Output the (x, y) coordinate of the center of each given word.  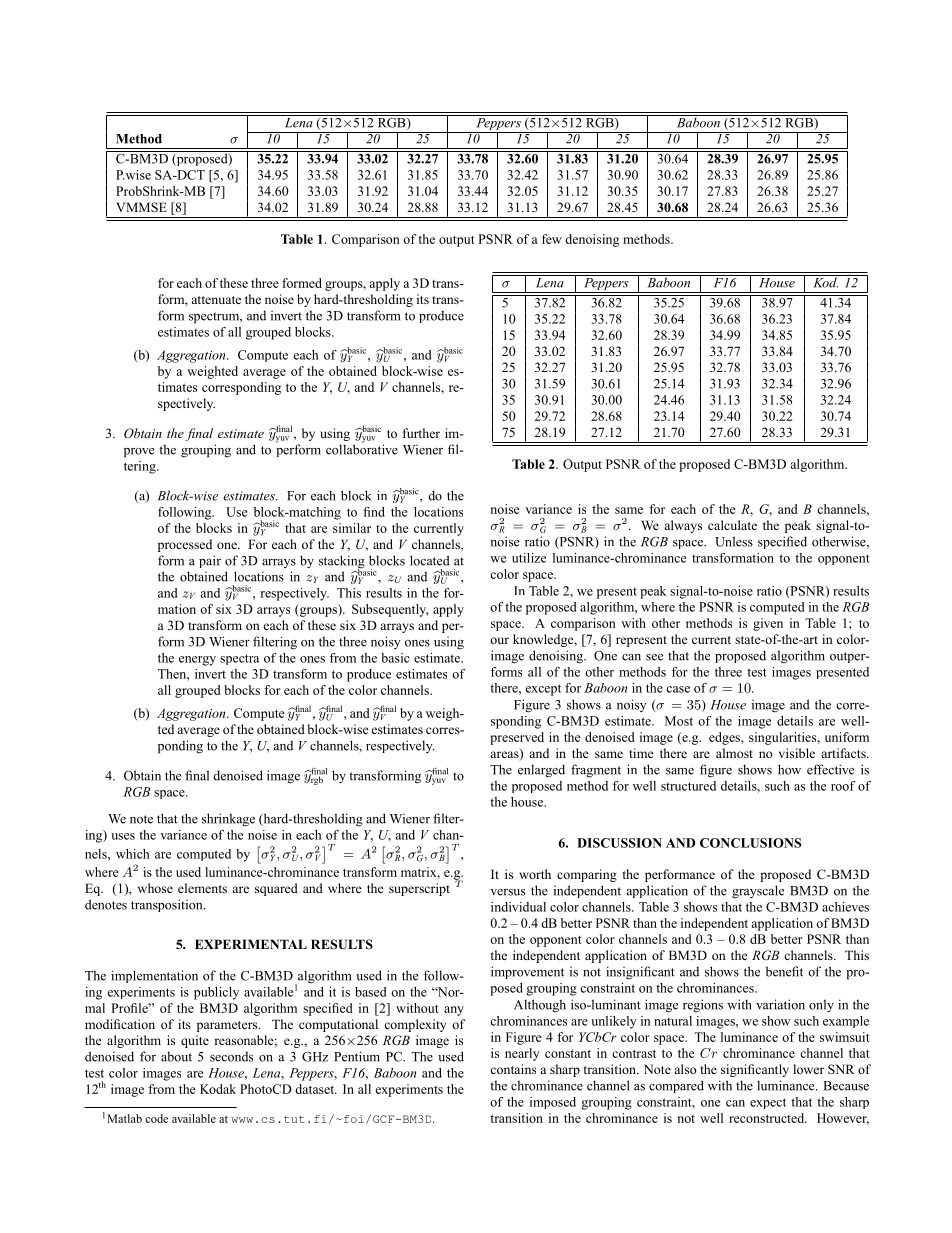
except (543, 690)
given (768, 624)
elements (202, 888)
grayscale (758, 892)
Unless (734, 541)
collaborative (362, 448)
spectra (239, 659)
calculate (732, 525)
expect (768, 1103)
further (421, 433)
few (552, 239)
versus (507, 892)
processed (185, 545)
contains (513, 1069)
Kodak (218, 1089)
